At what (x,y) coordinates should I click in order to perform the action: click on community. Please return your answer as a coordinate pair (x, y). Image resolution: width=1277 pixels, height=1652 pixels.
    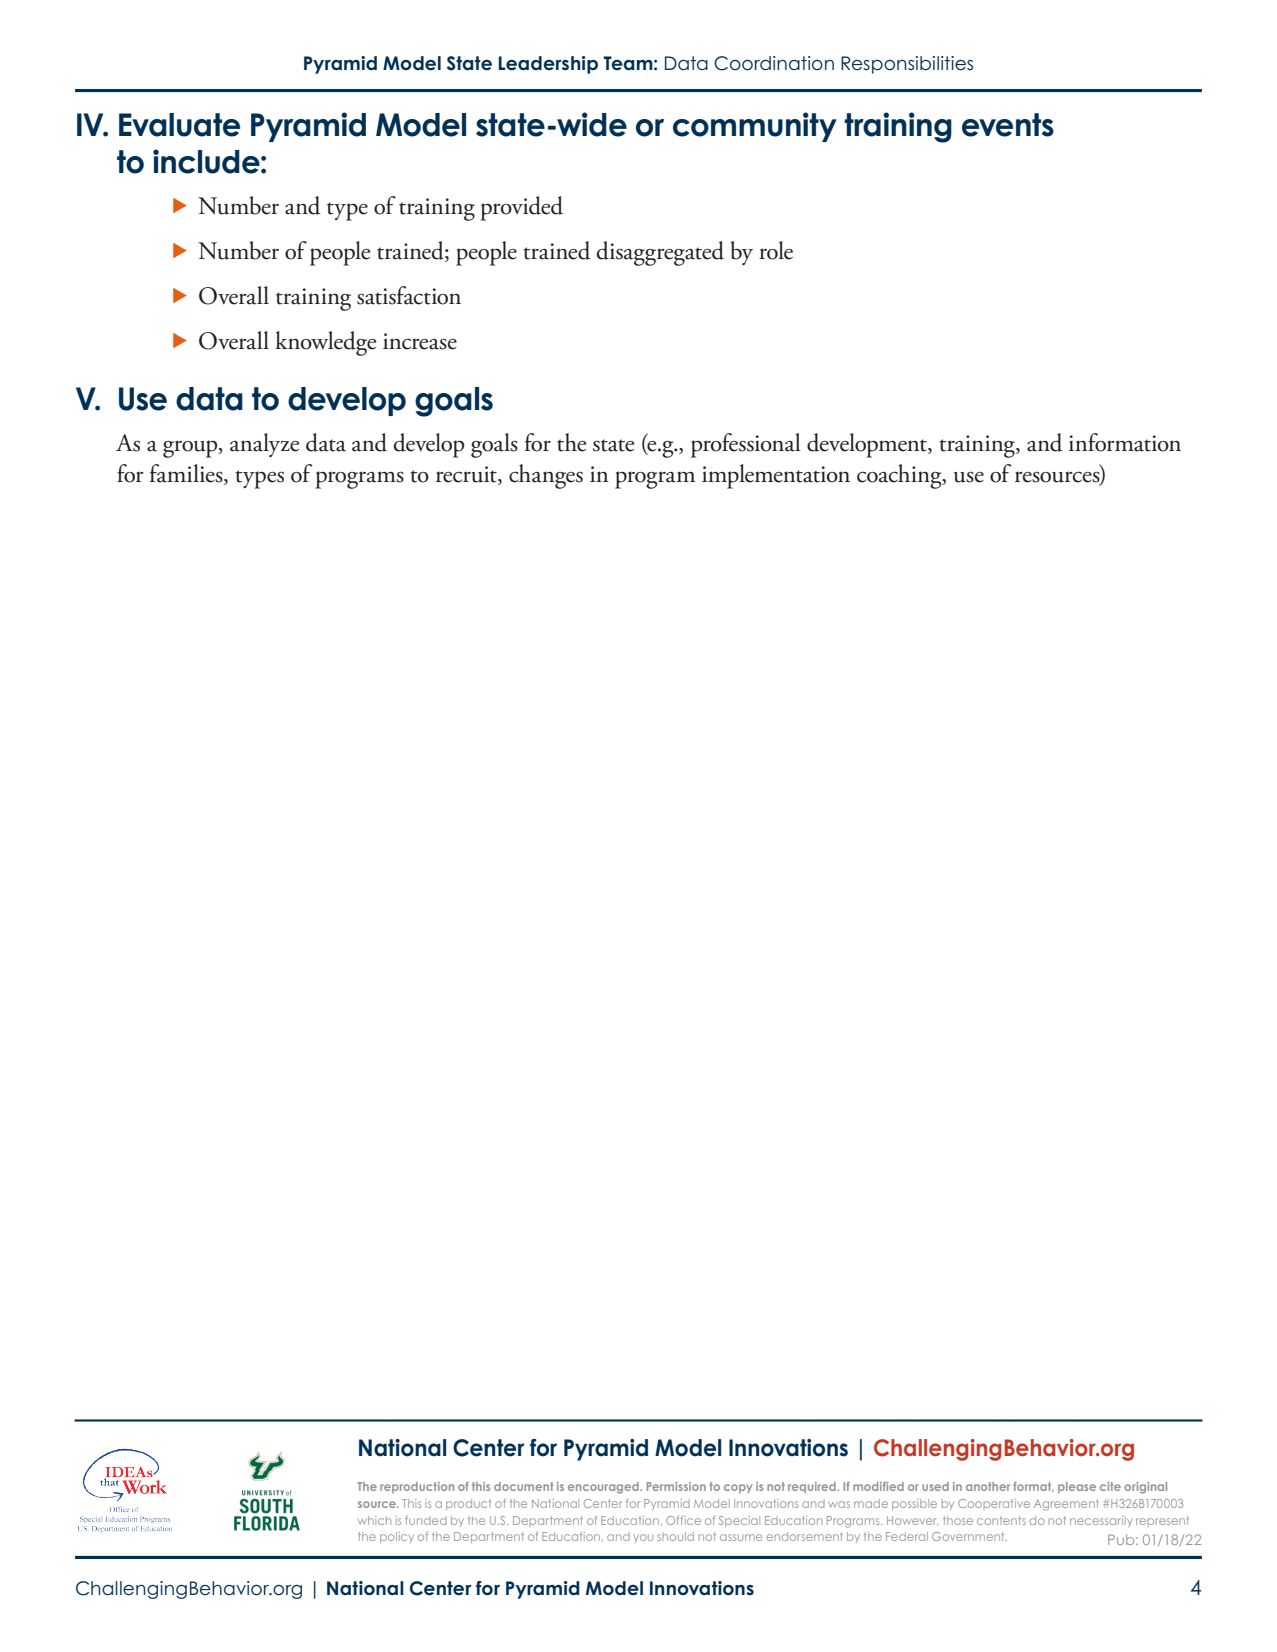
    Looking at the image, I should click on (755, 127).
